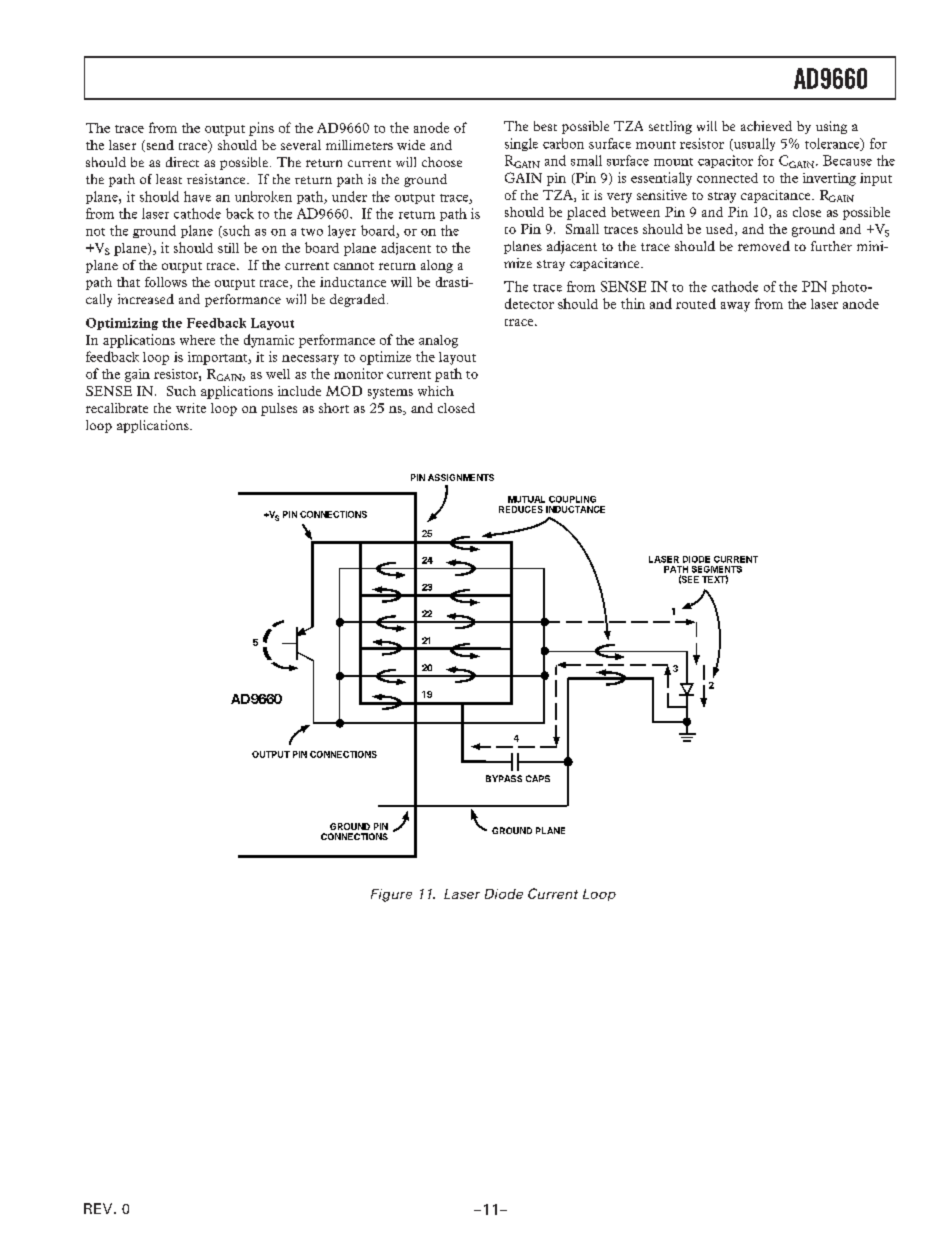 The height and width of the document is (1233, 952). What do you see at coordinates (538, 778) in the document?
I see `CAPS` at bounding box center [538, 778].
